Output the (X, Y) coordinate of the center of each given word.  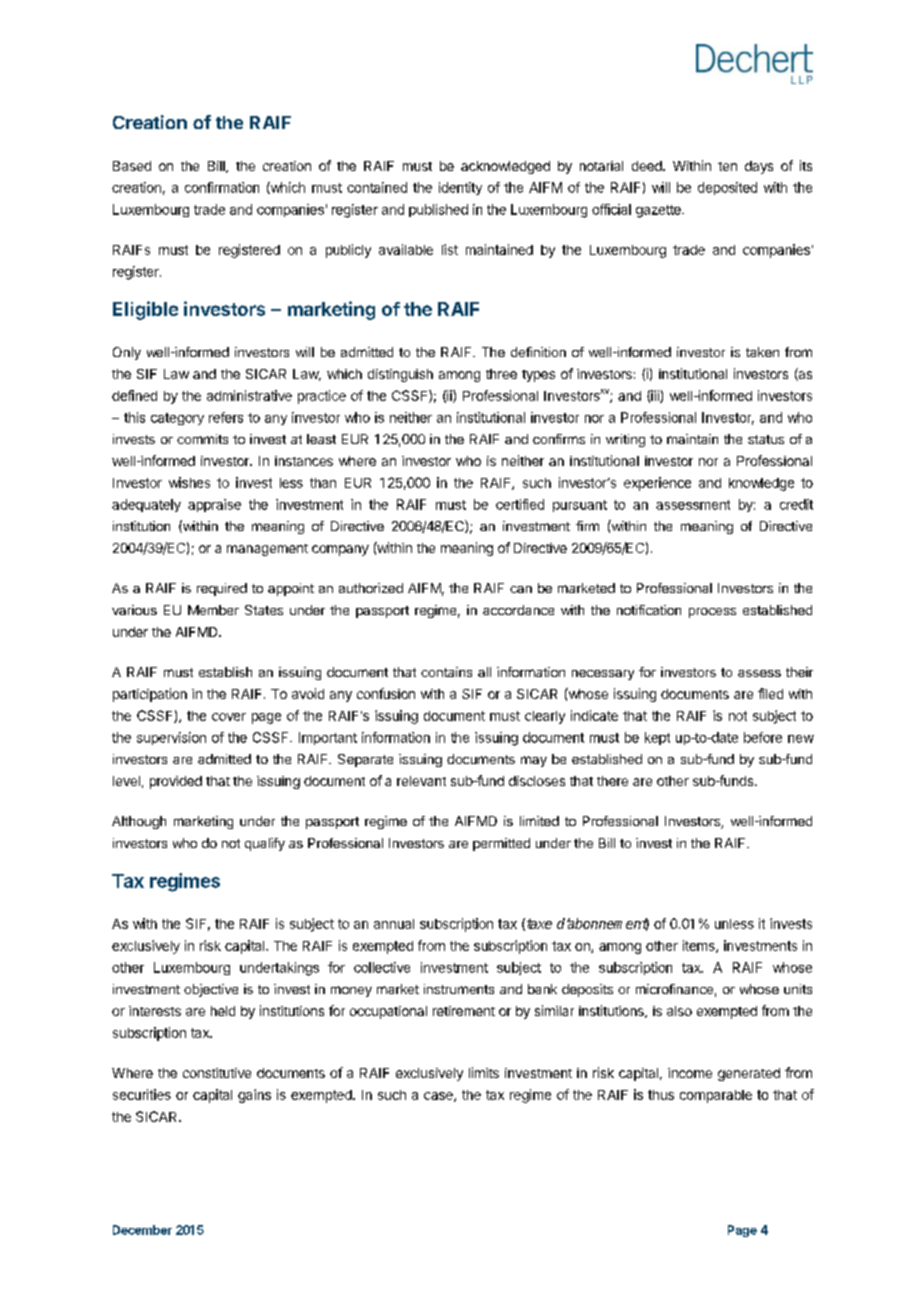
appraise (214, 505)
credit (796, 504)
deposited (727, 188)
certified (520, 504)
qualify (265, 844)
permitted (501, 844)
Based (132, 166)
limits (484, 1072)
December (142, 1230)
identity (460, 188)
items (700, 946)
